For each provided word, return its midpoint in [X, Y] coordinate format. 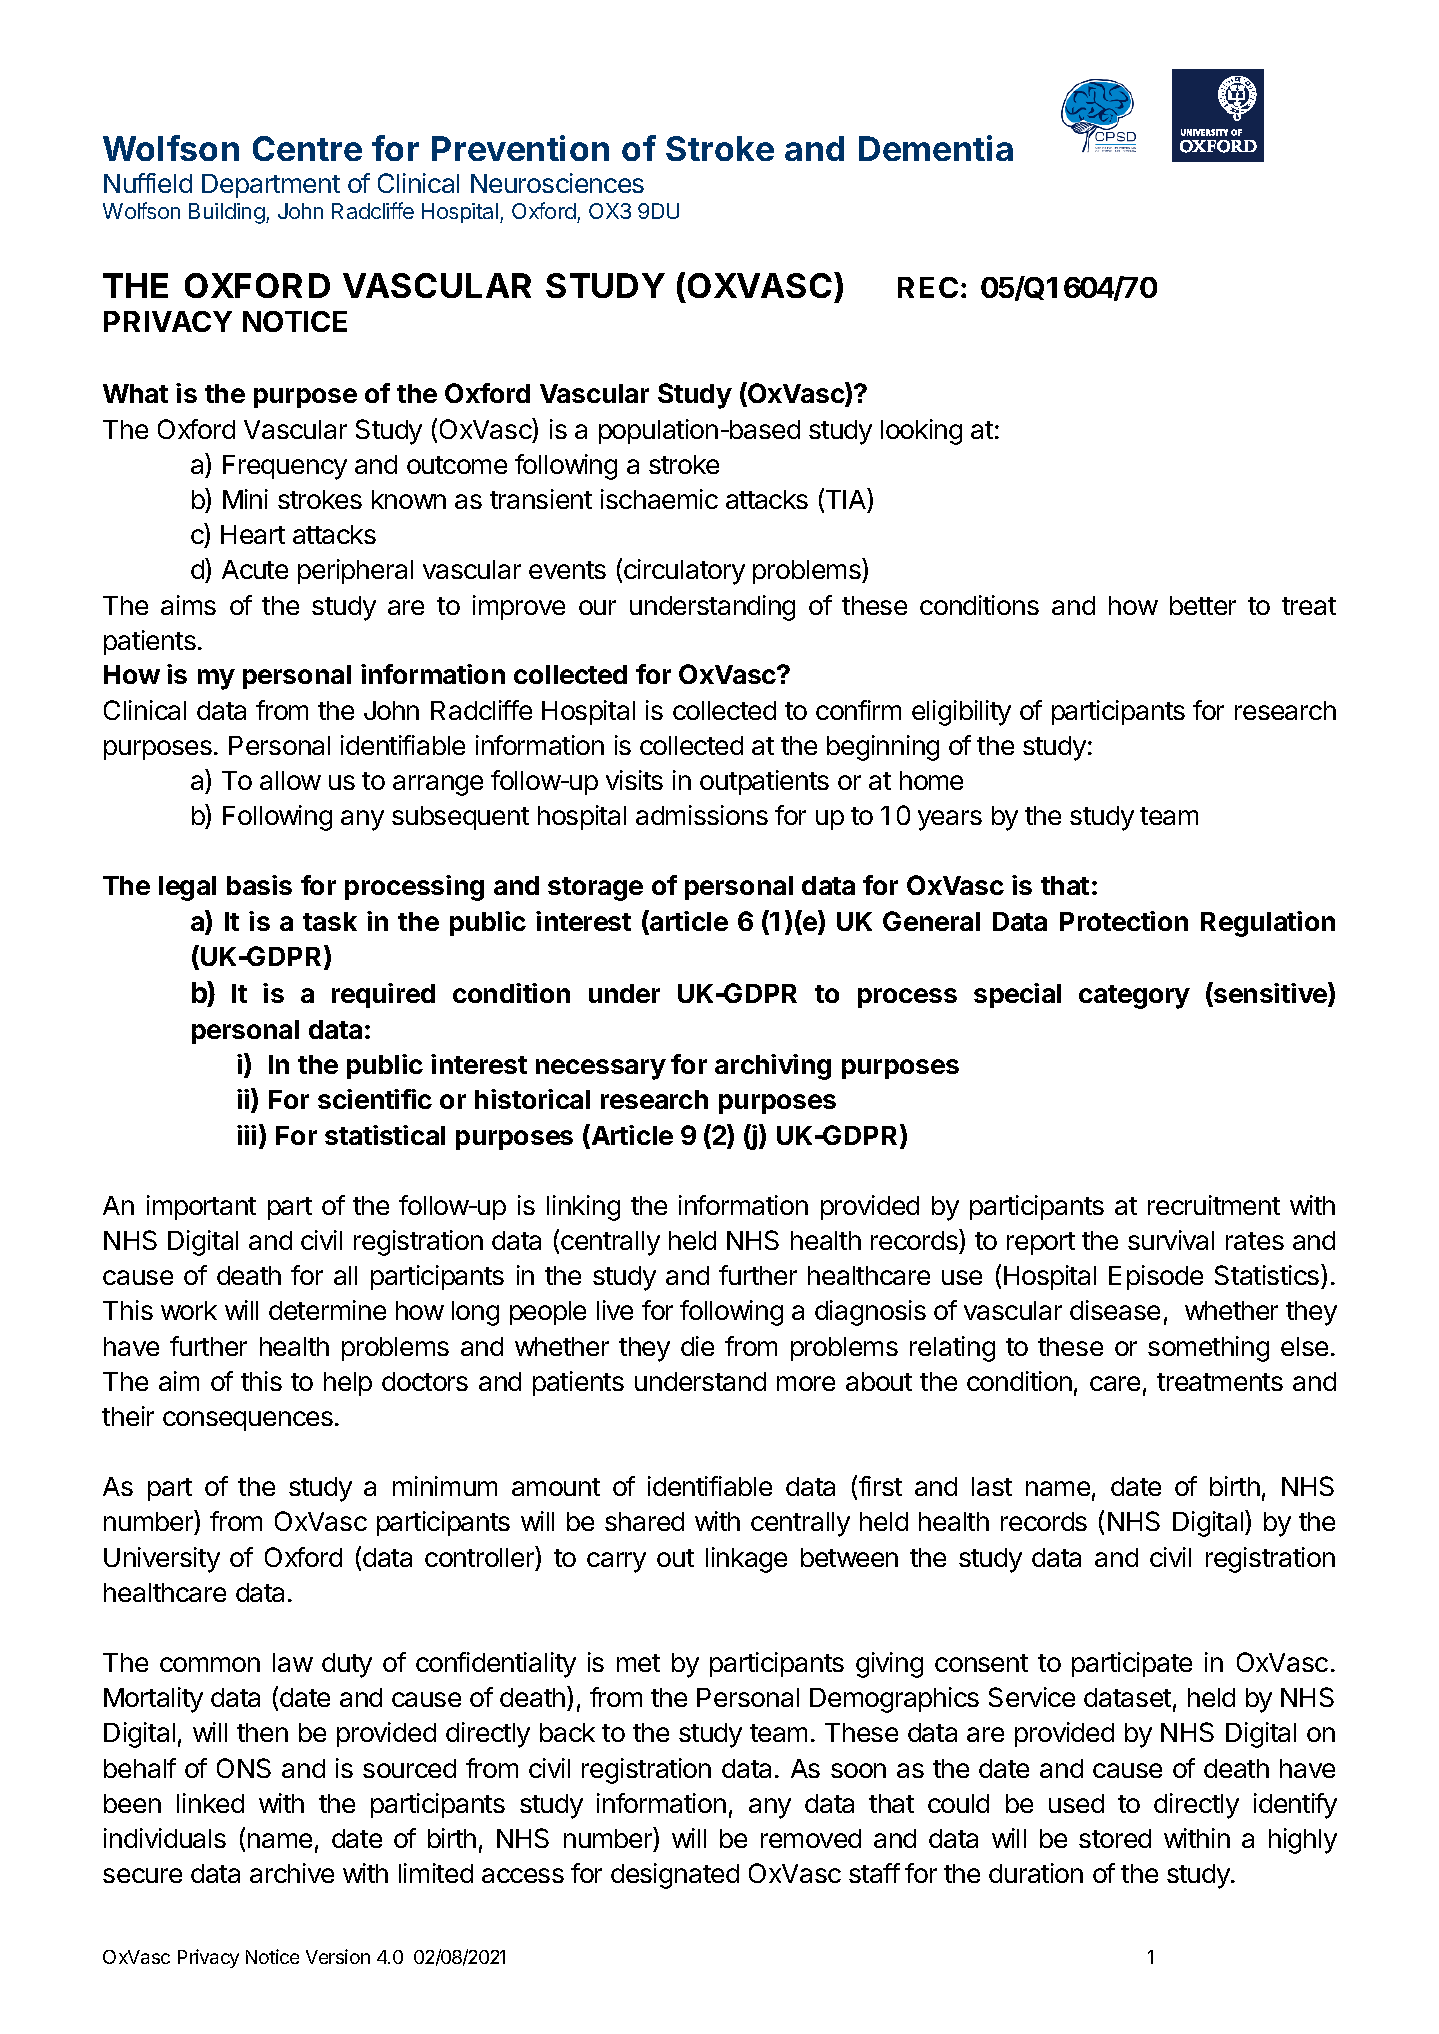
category [1134, 997]
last [992, 1486]
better [1203, 605]
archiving [773, 1067]
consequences [248, 1421]
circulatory [684, 572]
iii [246, 1135]
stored [1115, 1838]
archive [292, 1873]
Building [227, 213]
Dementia [936, 148]
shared [644, 1521]
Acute [255, 569]
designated [675, 1876]
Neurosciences [557, 183]
